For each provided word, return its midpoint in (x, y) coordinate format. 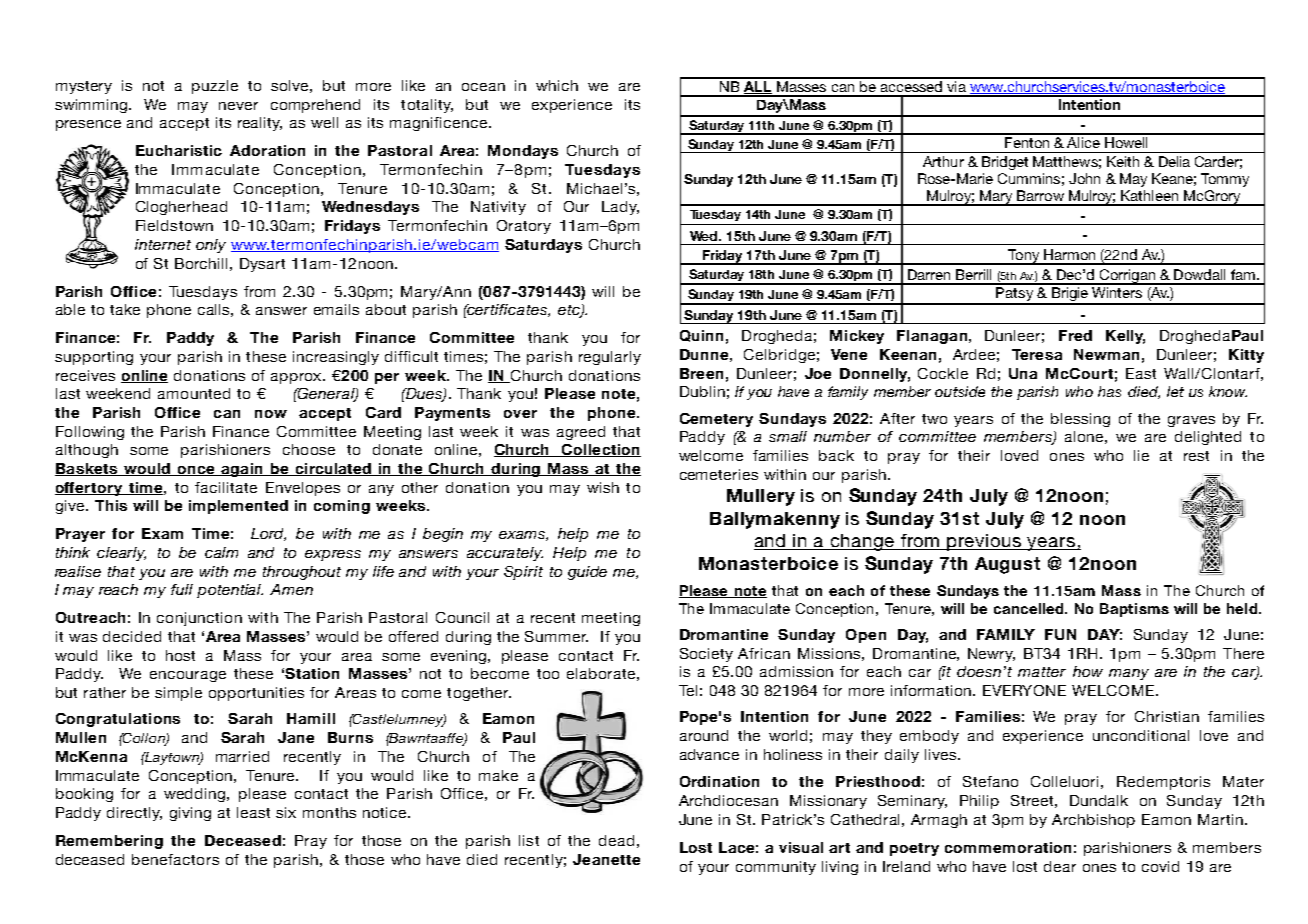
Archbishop (1093, 821)
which (557, 85)
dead (616, 840)
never (238, 106)
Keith (1123, 161)
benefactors (175, 859)
